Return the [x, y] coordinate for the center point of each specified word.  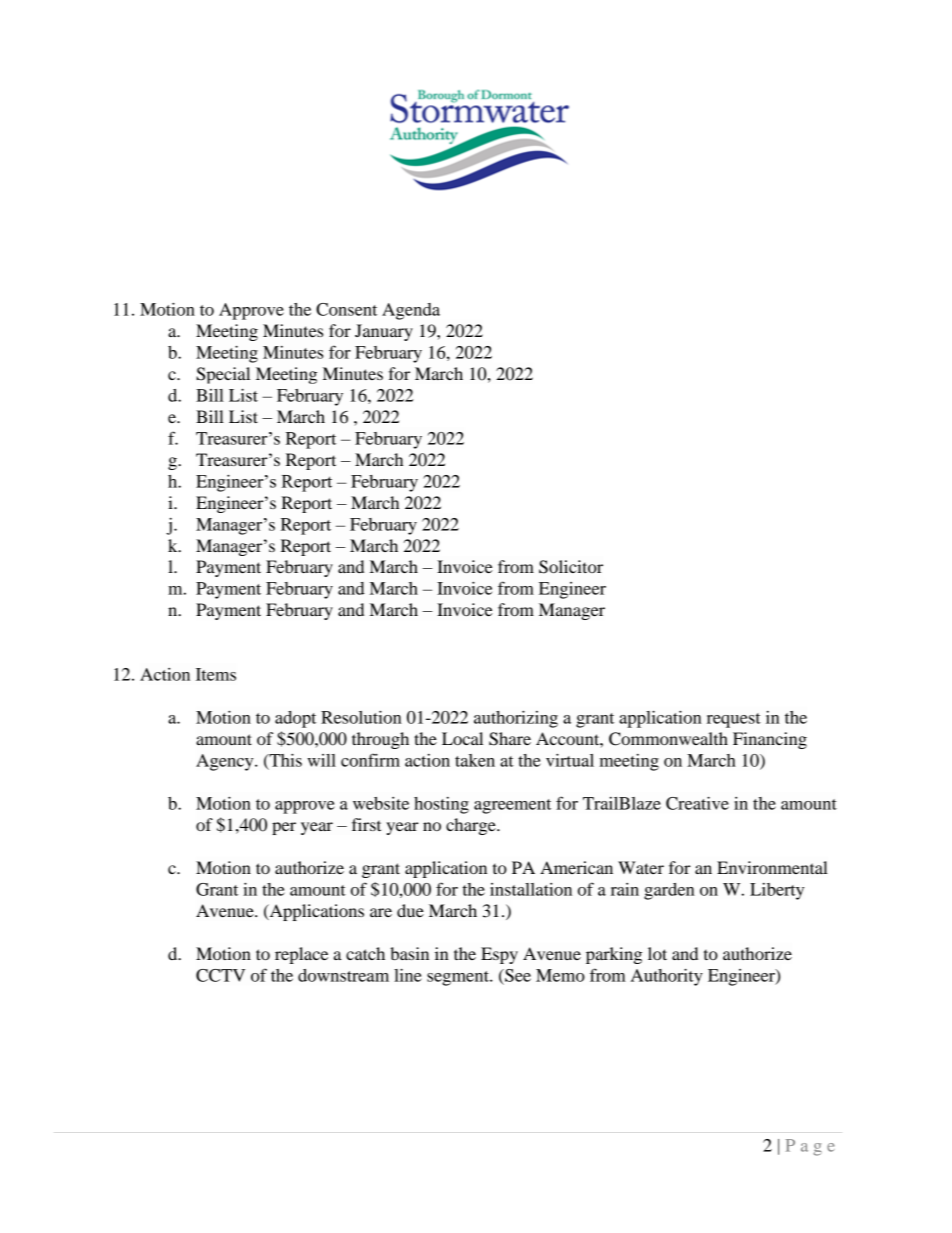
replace [301, 955]
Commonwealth [668, 739]
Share [510, 739]
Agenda [411, 311]
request [734, 720]
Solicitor [571, 567]
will [321, 760]
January [384, 332]
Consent [346, 309]
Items [216, 674]
